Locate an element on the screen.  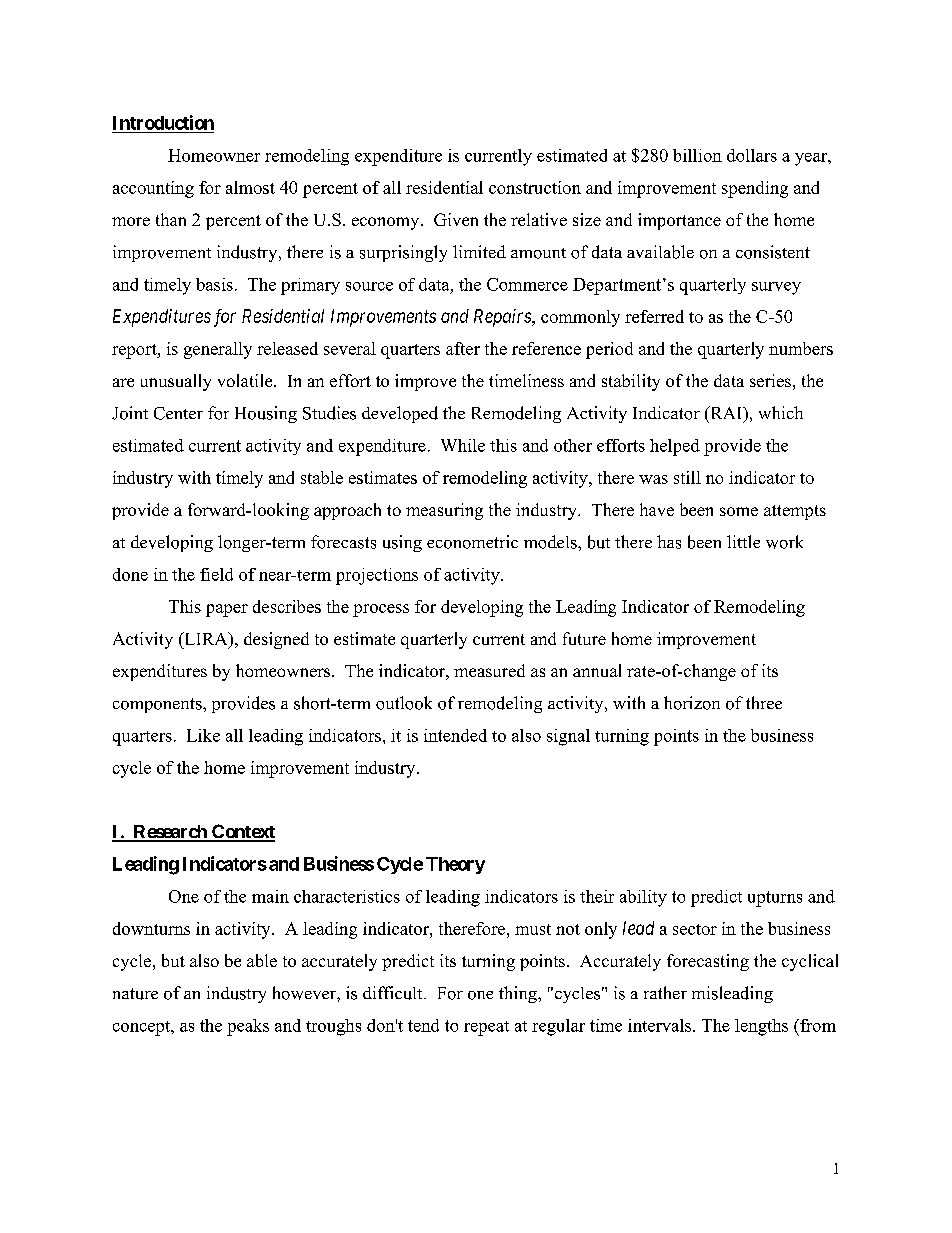
Introduction is located at coordinates (163, 122).
